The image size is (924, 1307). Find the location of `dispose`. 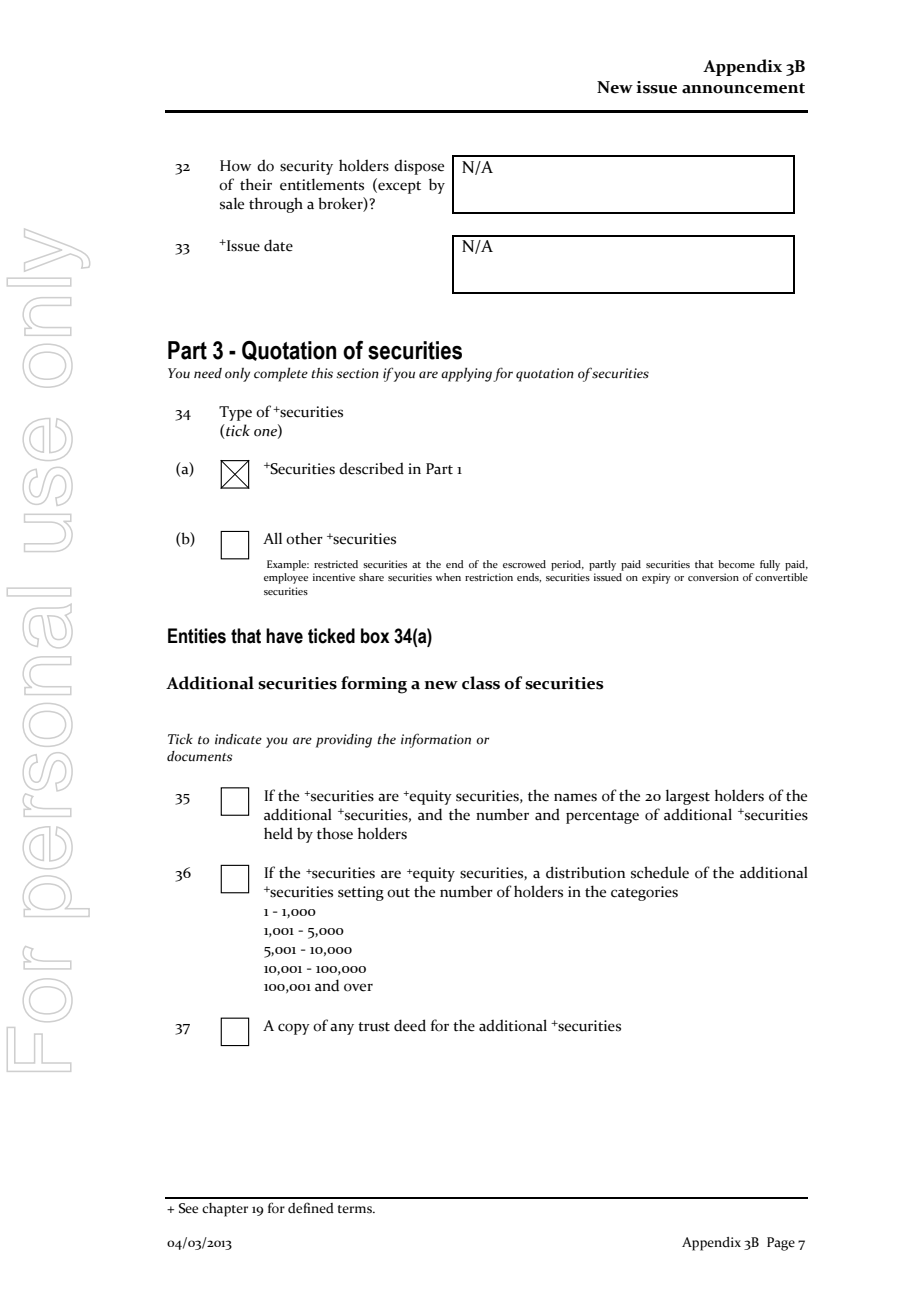

dispose is located at coordinates (419, 167).
